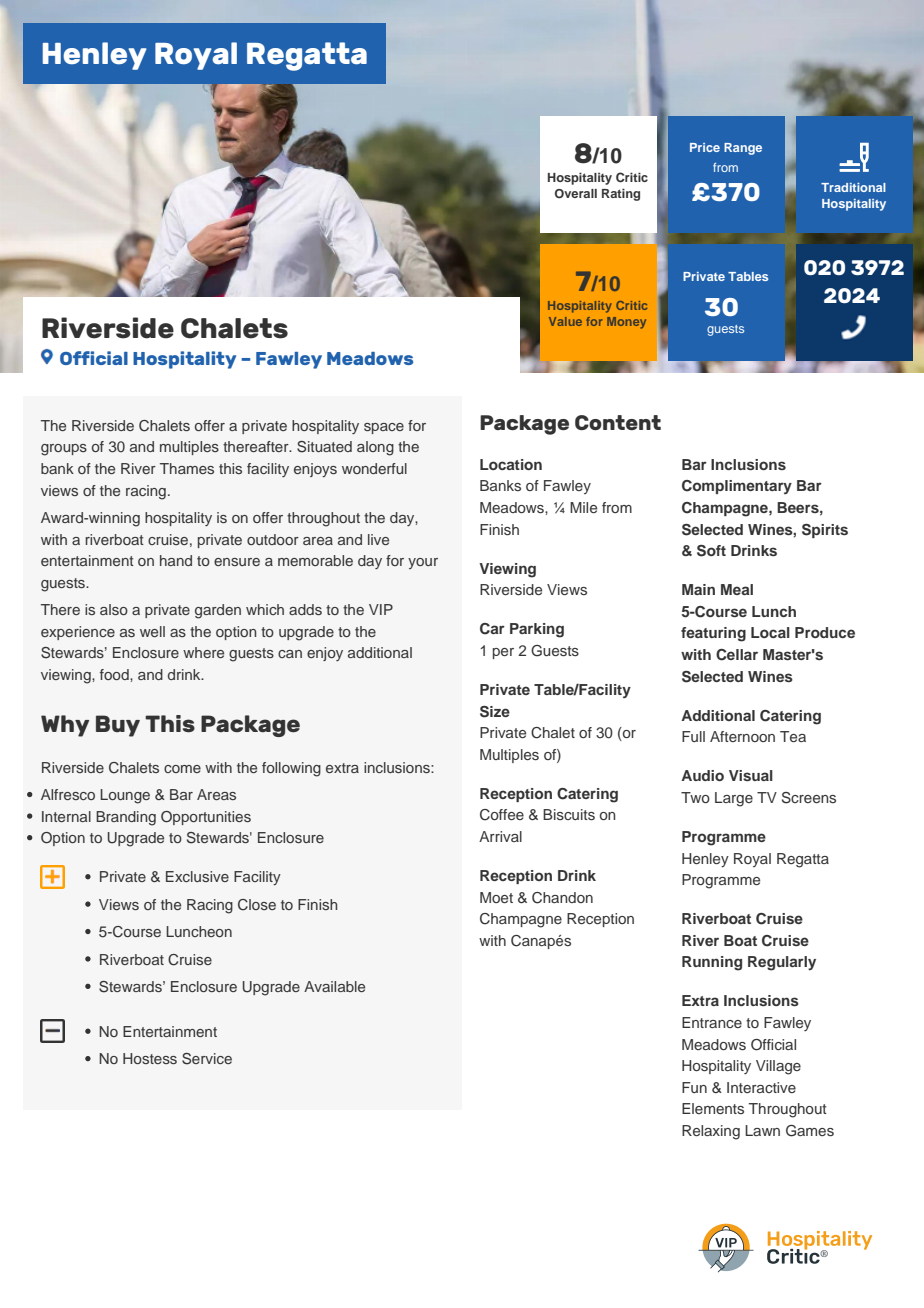 The image size is (924, 1308). Describe the element at coordinates (743, 149) in the screenshot. I see `Range` at that location.
